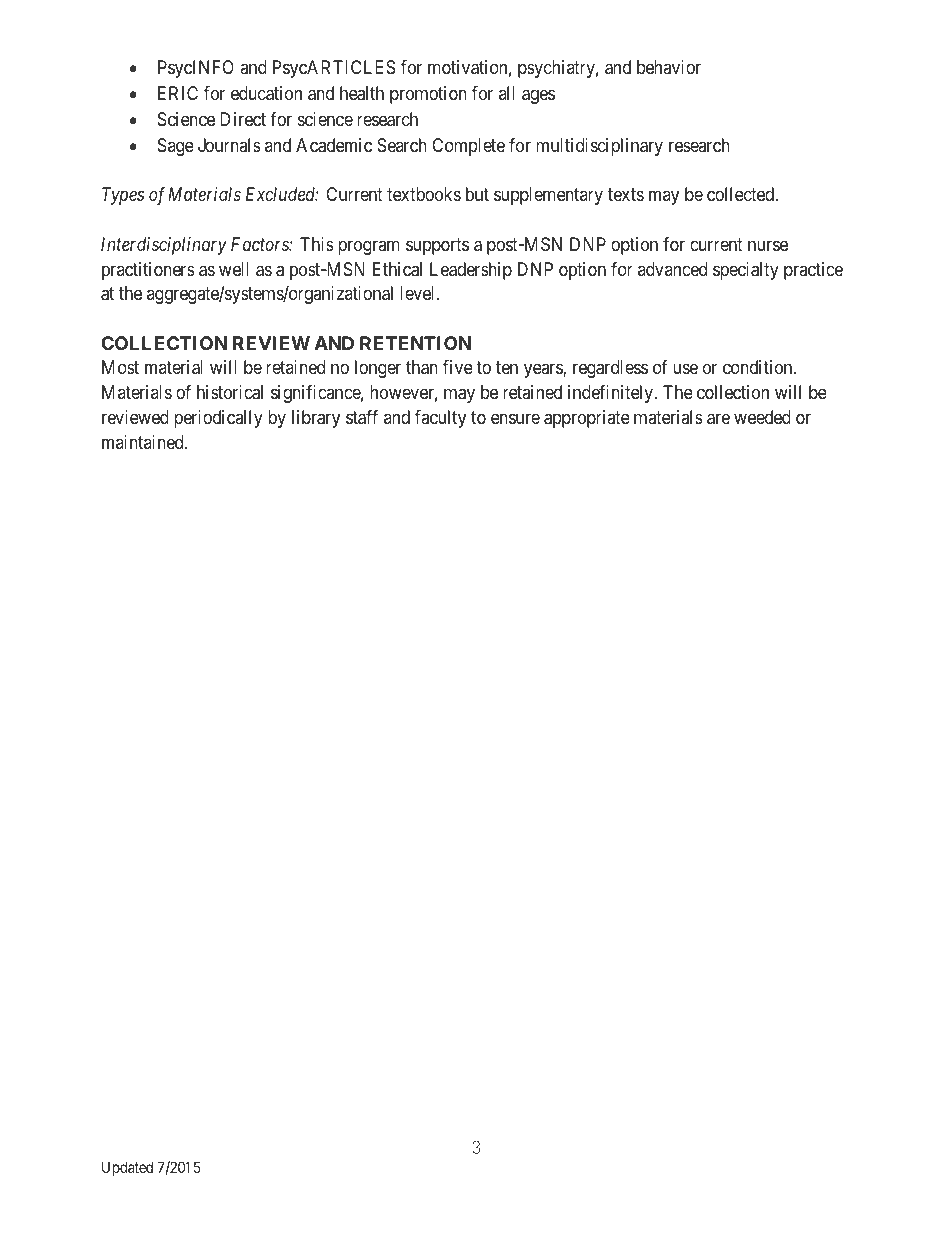 Image resolution: width=952 pixels, height=1233 pixels. What do you see at coordinates (440, 419) in the screenshot?
I see `faculty` at bounding box center [440, 419].
